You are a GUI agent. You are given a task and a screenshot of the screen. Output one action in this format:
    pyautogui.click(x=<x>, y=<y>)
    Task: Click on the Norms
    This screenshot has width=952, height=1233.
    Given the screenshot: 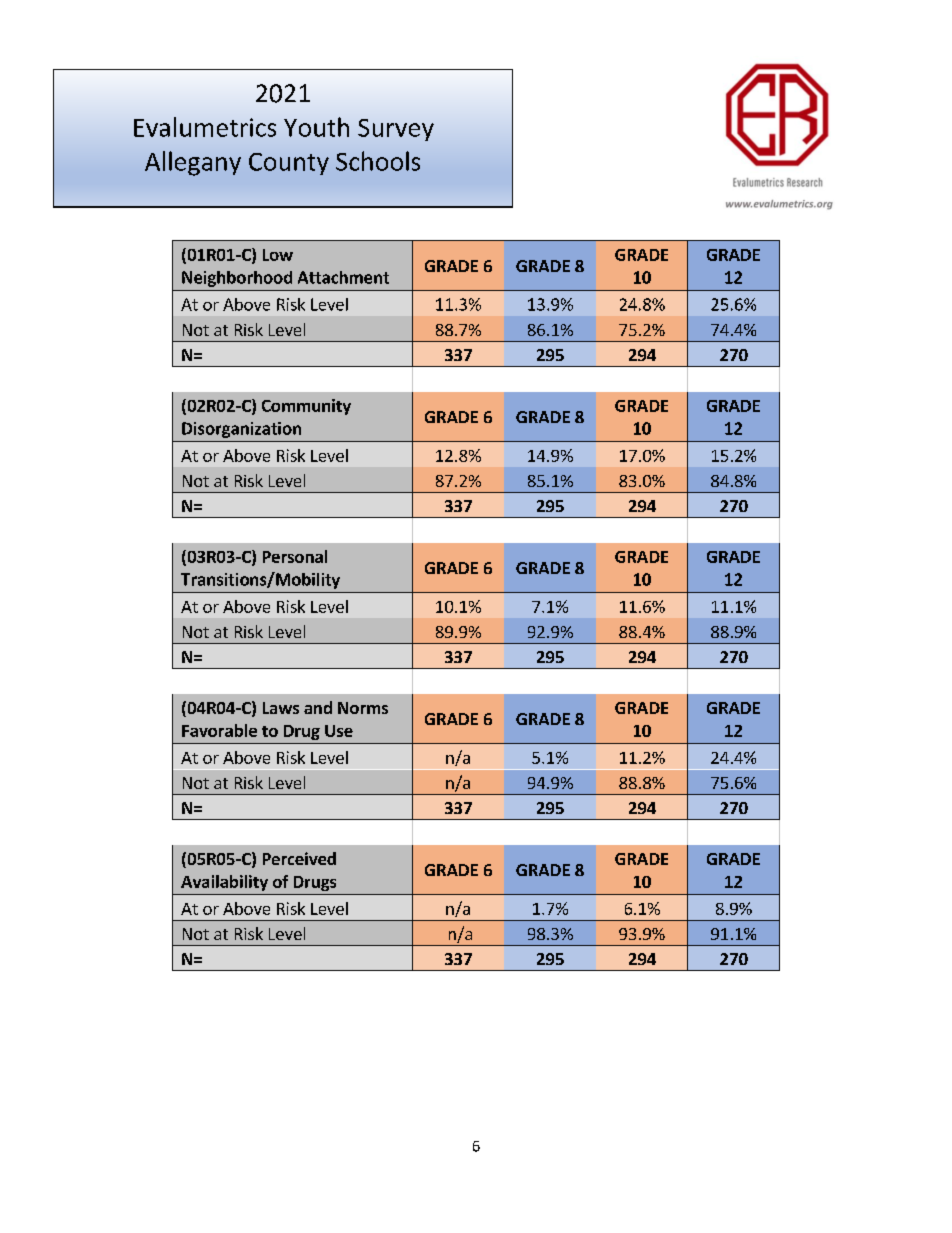 What is the action you would take?
    pyautogui.click(x=363, y=708)
